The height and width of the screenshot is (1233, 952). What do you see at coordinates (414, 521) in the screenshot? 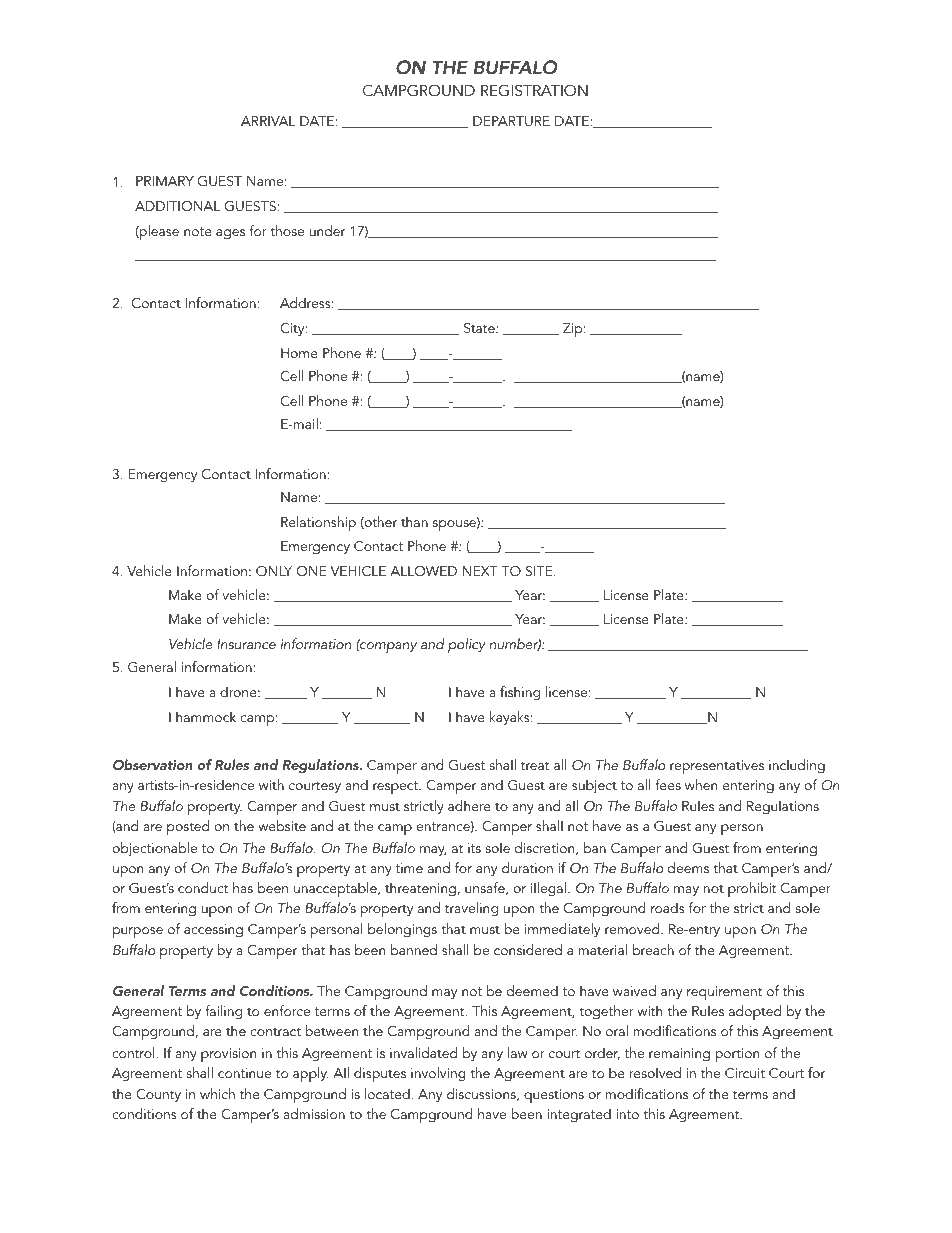
I see `than` at bounding box center [414, 521].
